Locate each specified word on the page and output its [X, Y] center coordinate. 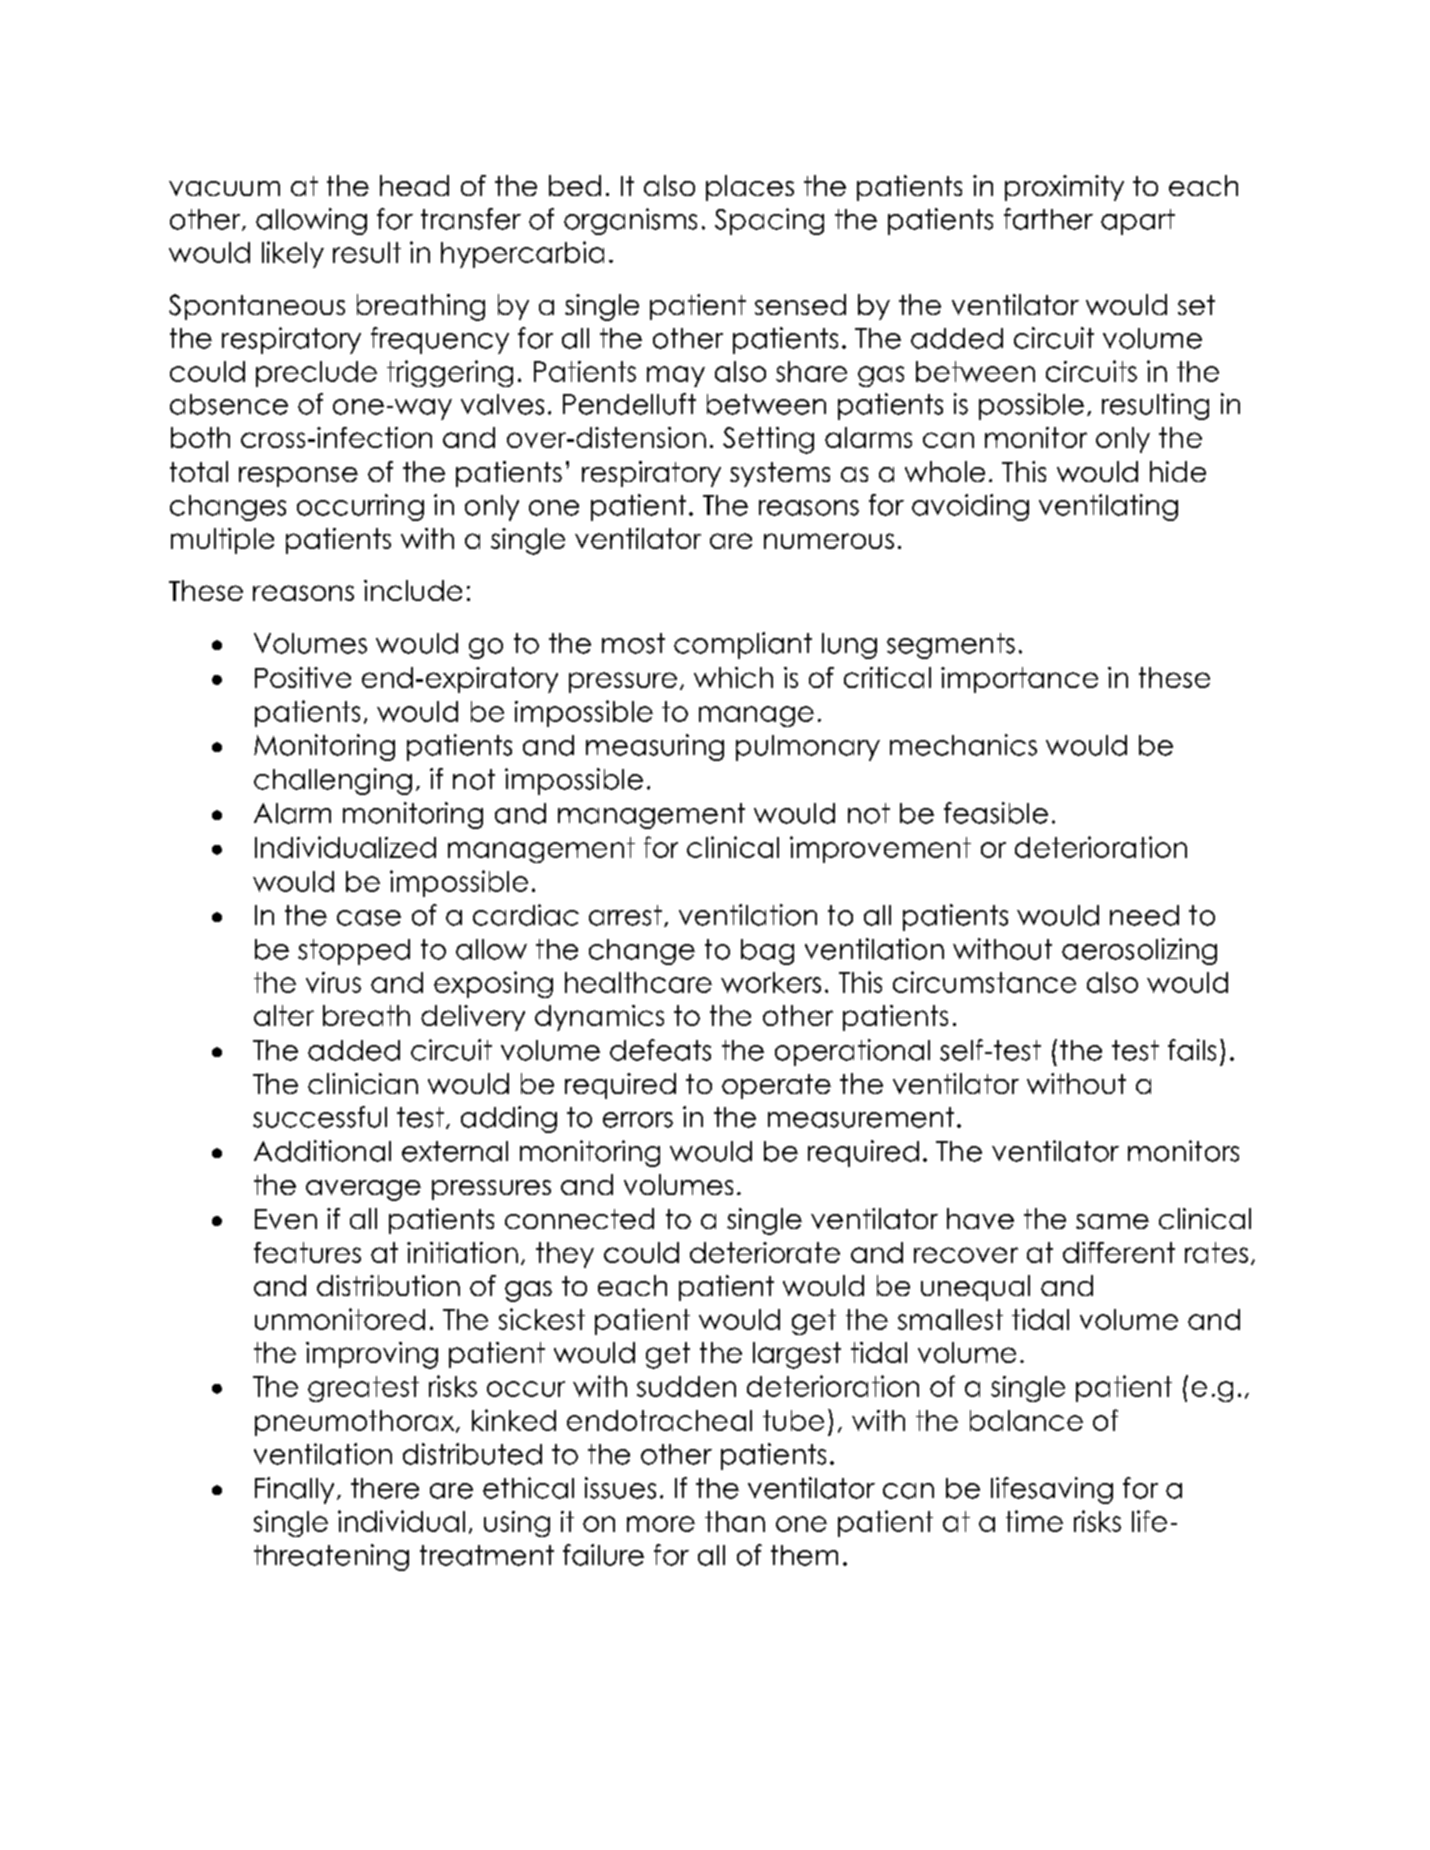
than [735, 1521]
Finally [294, 1490]
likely [293, 254]
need [1144, 915]
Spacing [769, 221]
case [369, 918]
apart [1138, 222]
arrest [625, 915]
